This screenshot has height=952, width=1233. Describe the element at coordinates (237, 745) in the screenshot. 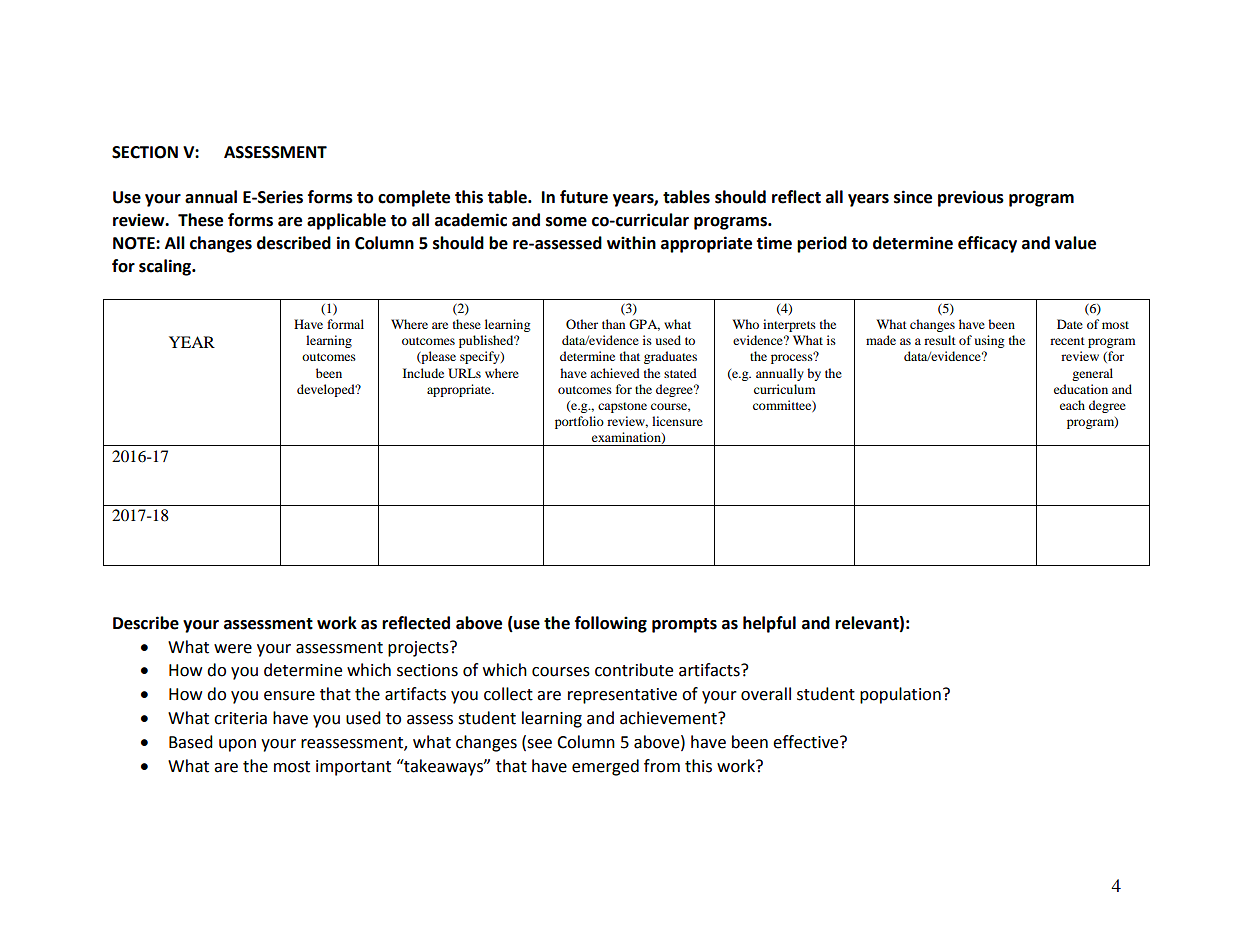

I see `upon` at that location.
